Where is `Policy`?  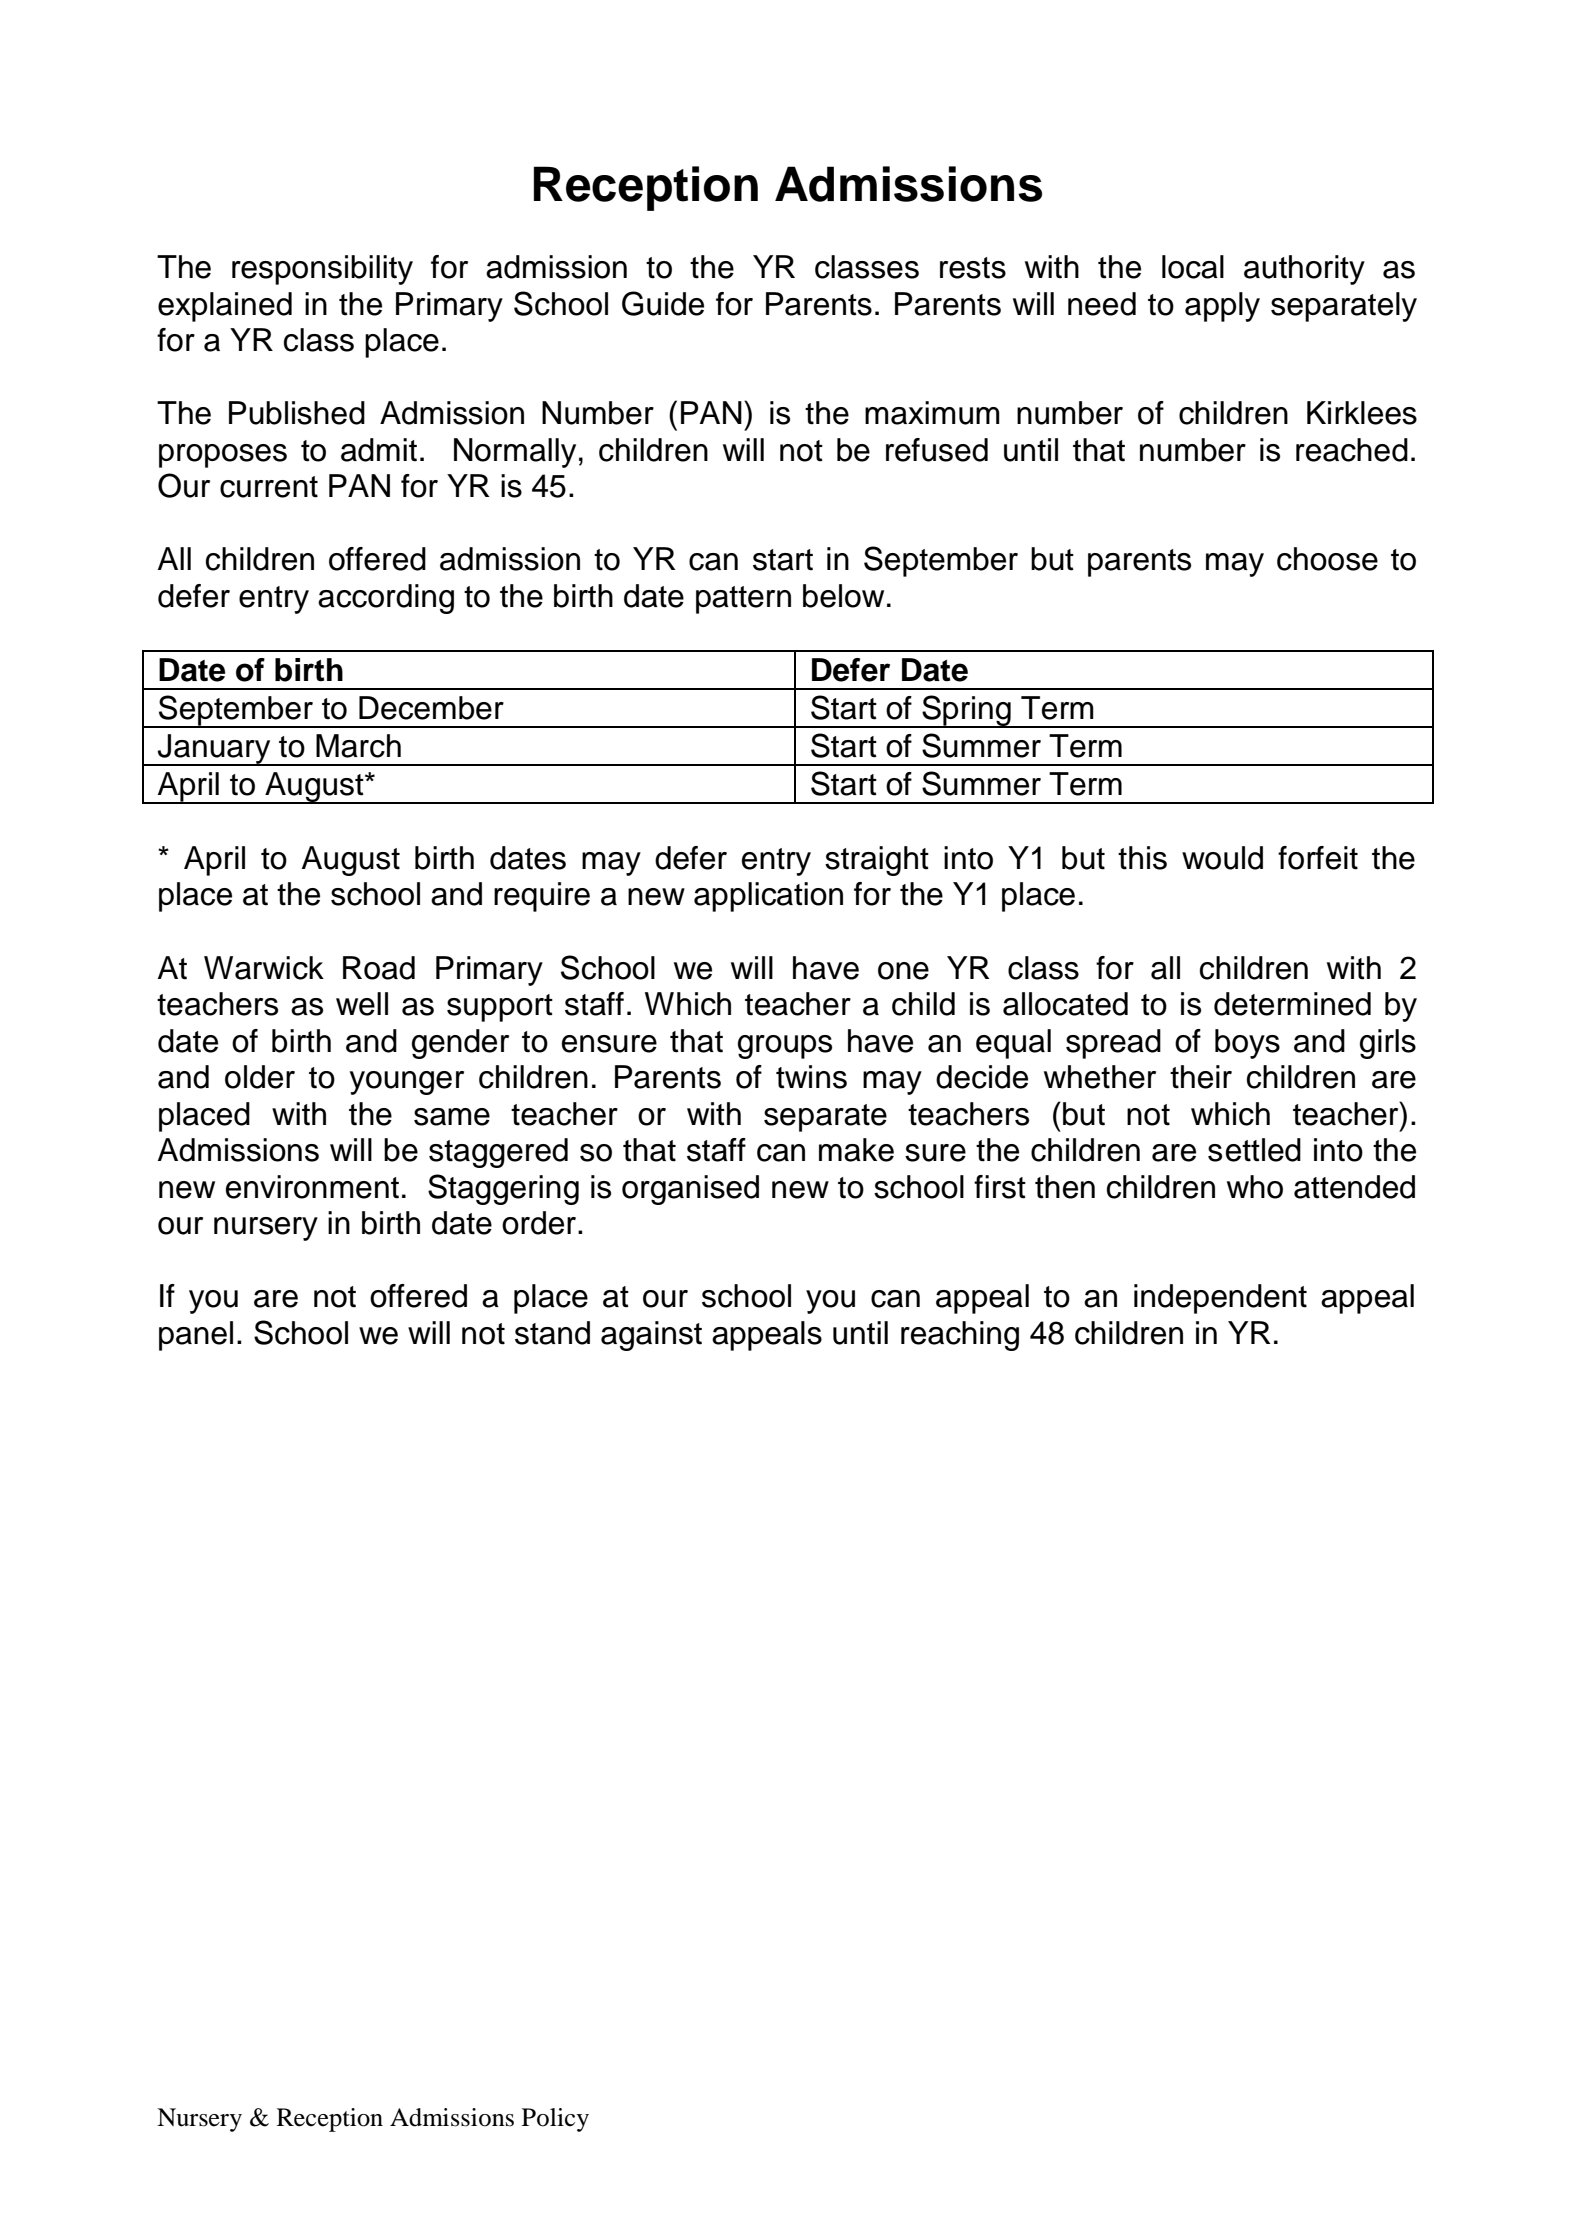 Policy is located at coordinates (555, 2120).
